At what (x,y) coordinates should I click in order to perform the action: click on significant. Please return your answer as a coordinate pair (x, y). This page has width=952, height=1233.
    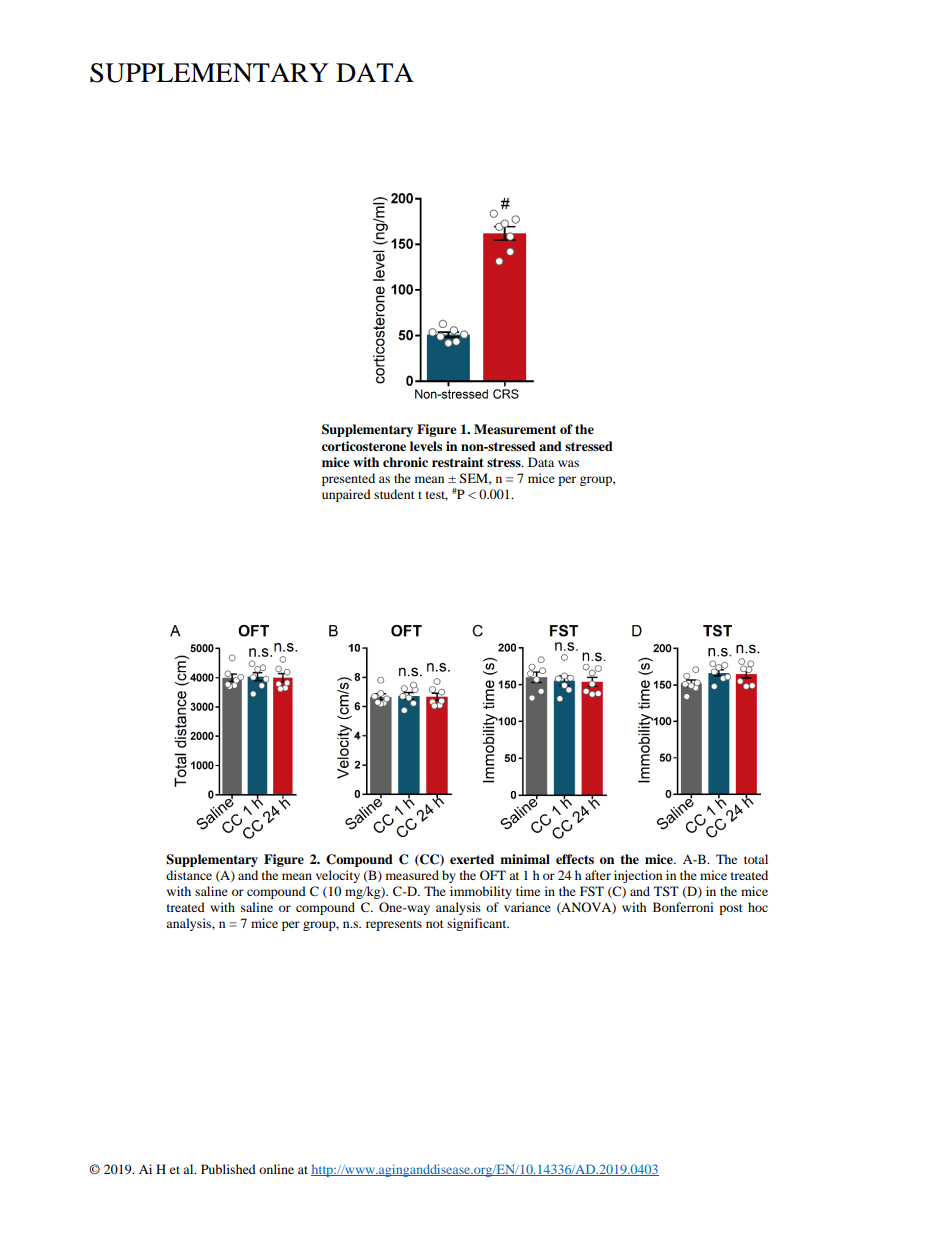
    Looking at the image, I should click on (478, 924).
